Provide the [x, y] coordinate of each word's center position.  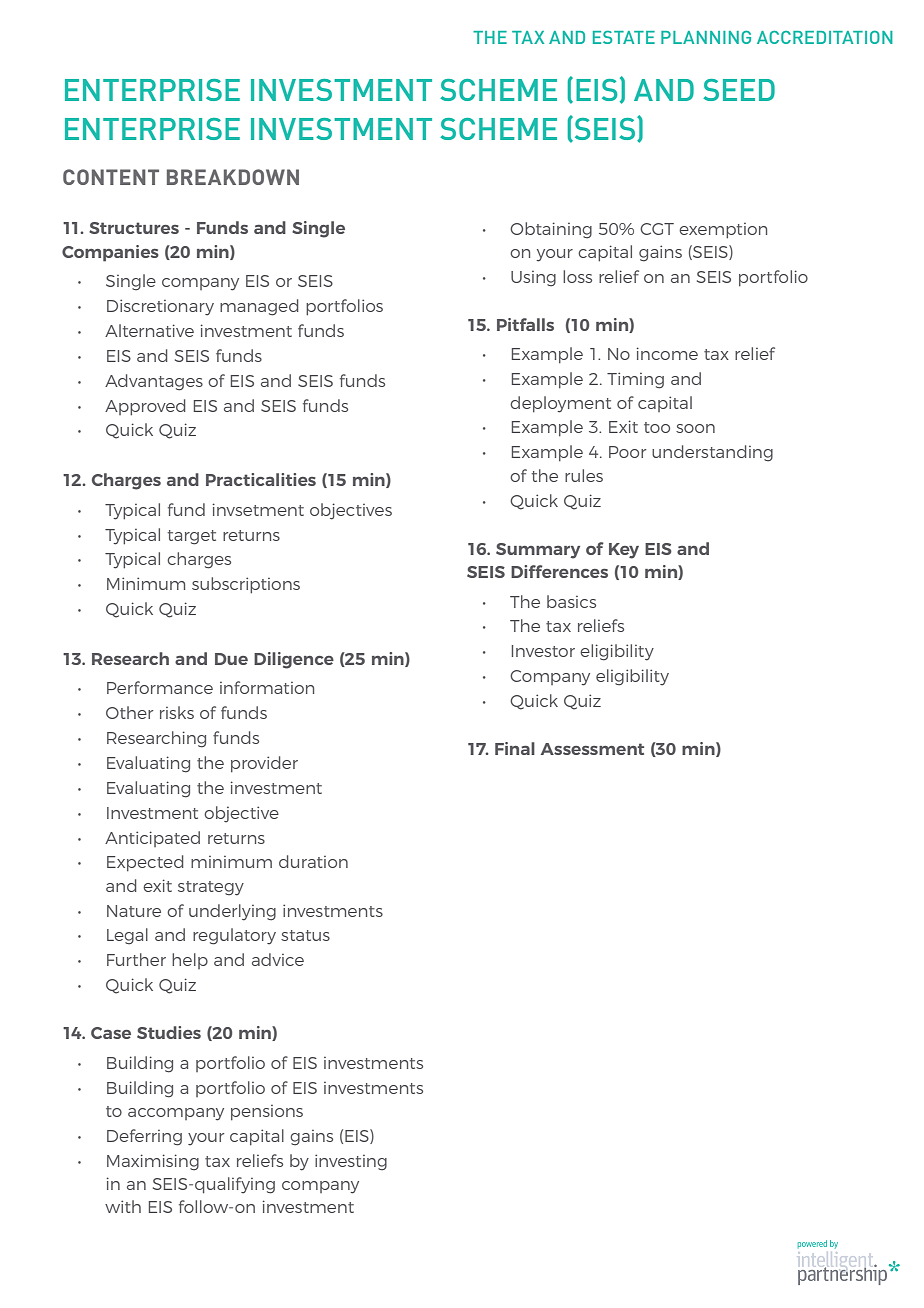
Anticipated [152, 839]
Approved [145, 407]
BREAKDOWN [233, 177]
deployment [560, 404]
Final [515, 748]
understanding [712, 453]
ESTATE [624, 37]
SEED [739, 90]
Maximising [153, 1162]
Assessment [592, 749]
